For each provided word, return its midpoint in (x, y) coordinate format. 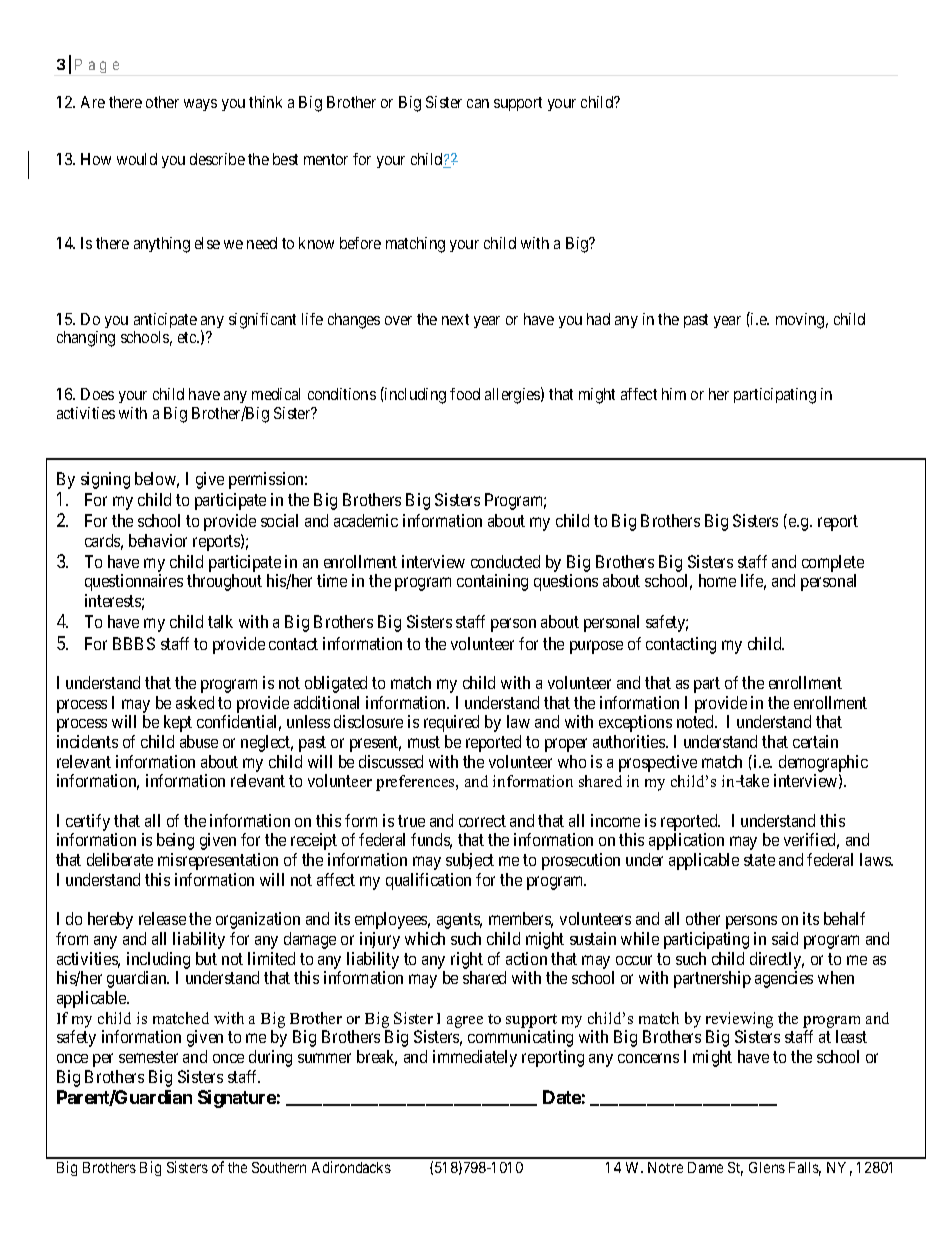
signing (105, 480)
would (137, 159)
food (465, 394)
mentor (326, 159)
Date (562, 1097)
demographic (823, 765)
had (598, 319)
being (175, 841)
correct (482, 821)
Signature (237, 1099)
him (674, 394)
